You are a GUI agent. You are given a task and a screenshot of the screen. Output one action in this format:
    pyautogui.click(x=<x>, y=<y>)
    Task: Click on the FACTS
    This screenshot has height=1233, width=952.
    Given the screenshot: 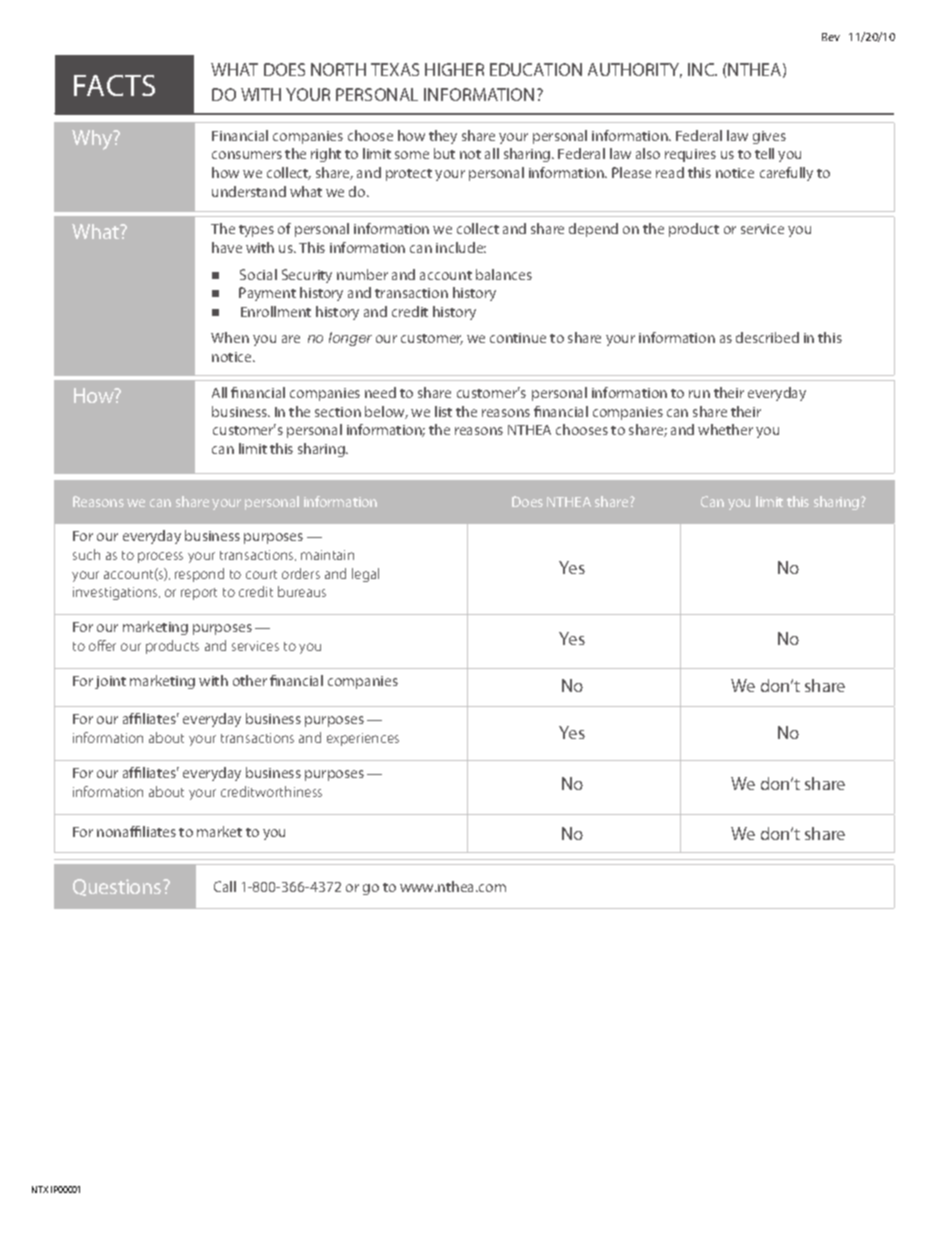 What is the action you would take?
    pyautogui.click(x=114, y=85)
